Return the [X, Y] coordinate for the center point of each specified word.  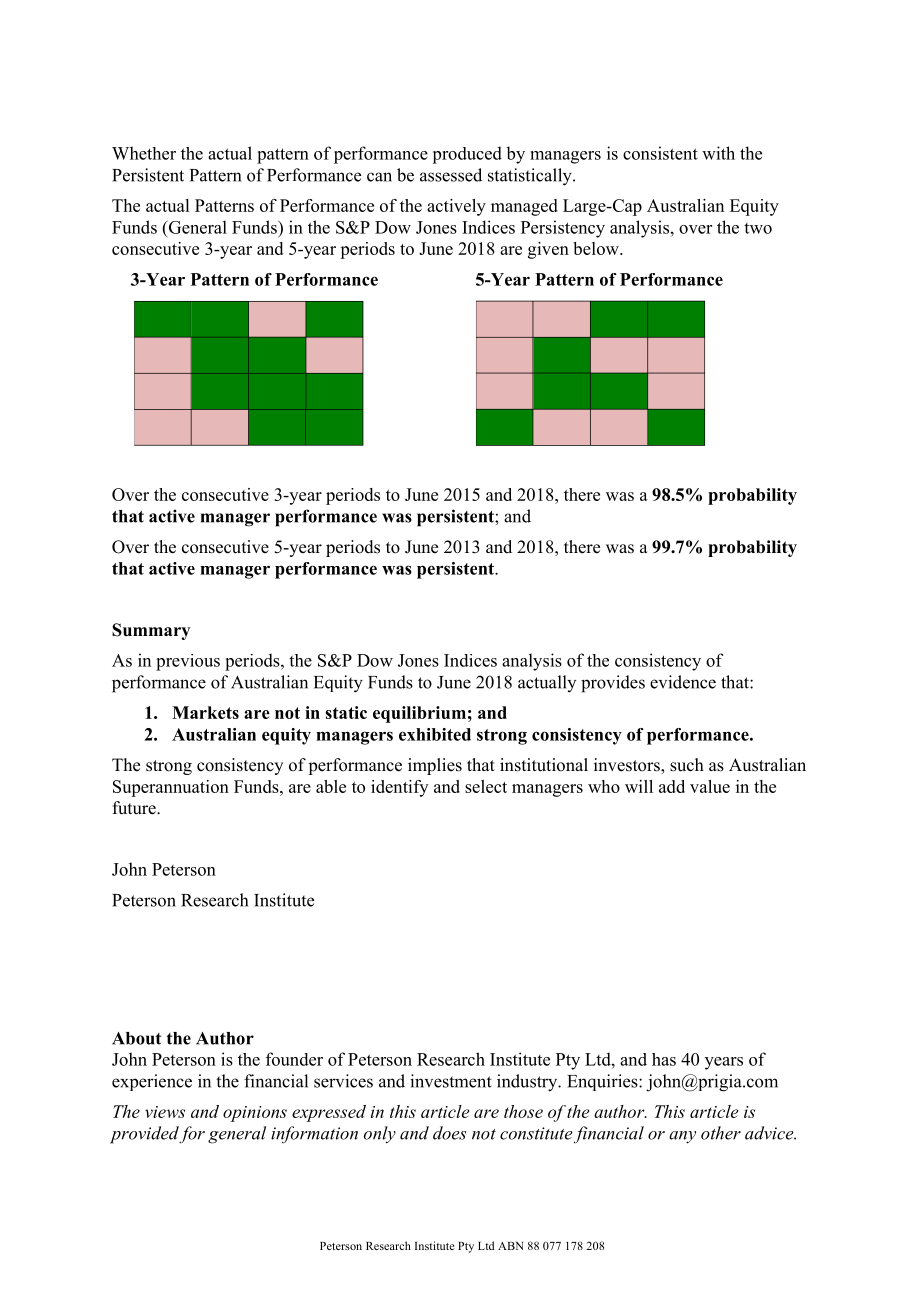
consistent [660, 153]
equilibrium [419, 714]
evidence [683, 682]
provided [145, 1135]
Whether [144, 153]
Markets [205, 712]
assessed [451, 175]
